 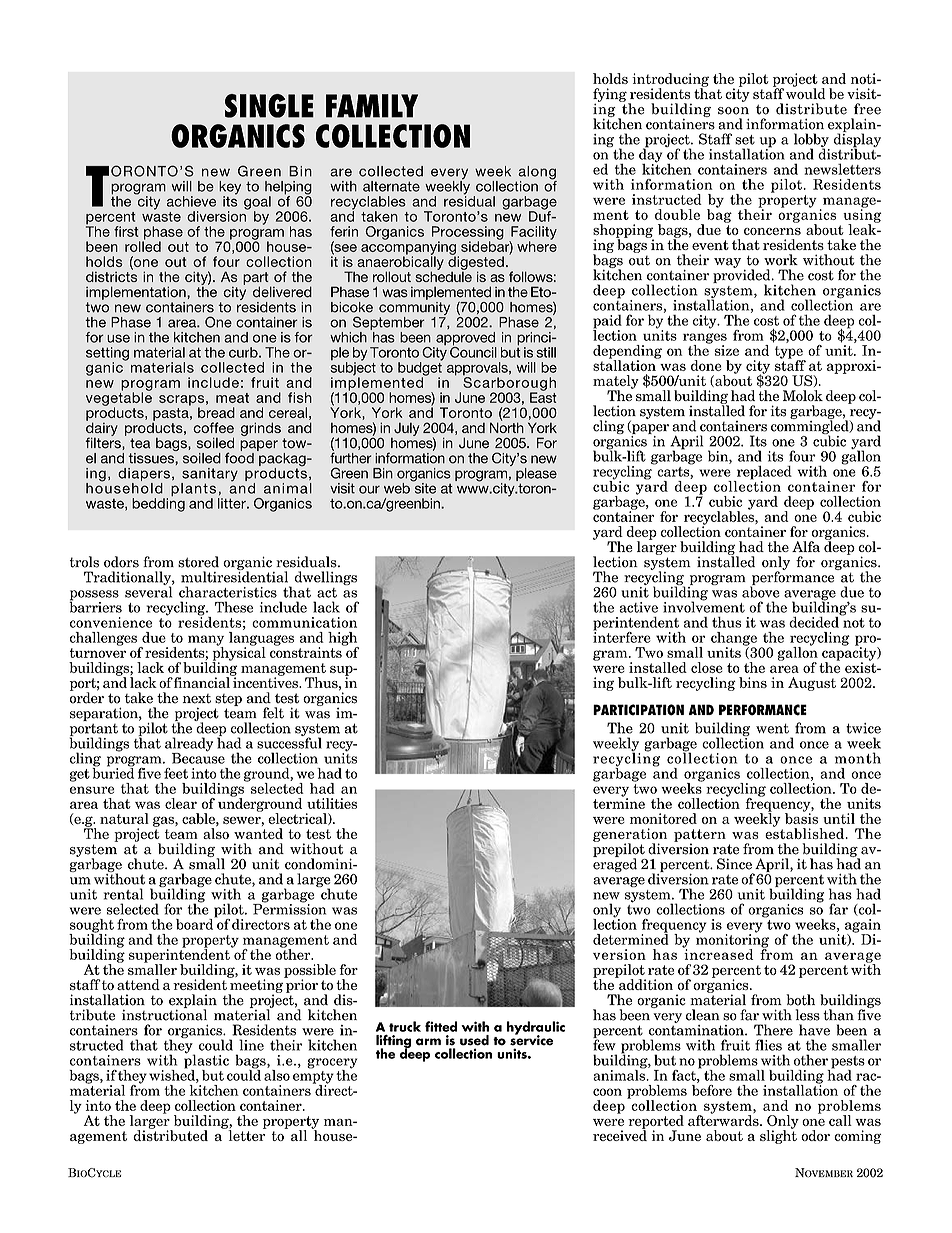 What do you see at coordinates (733, 111) in the document?
I see `soon` at bounding box center [733, 111].
